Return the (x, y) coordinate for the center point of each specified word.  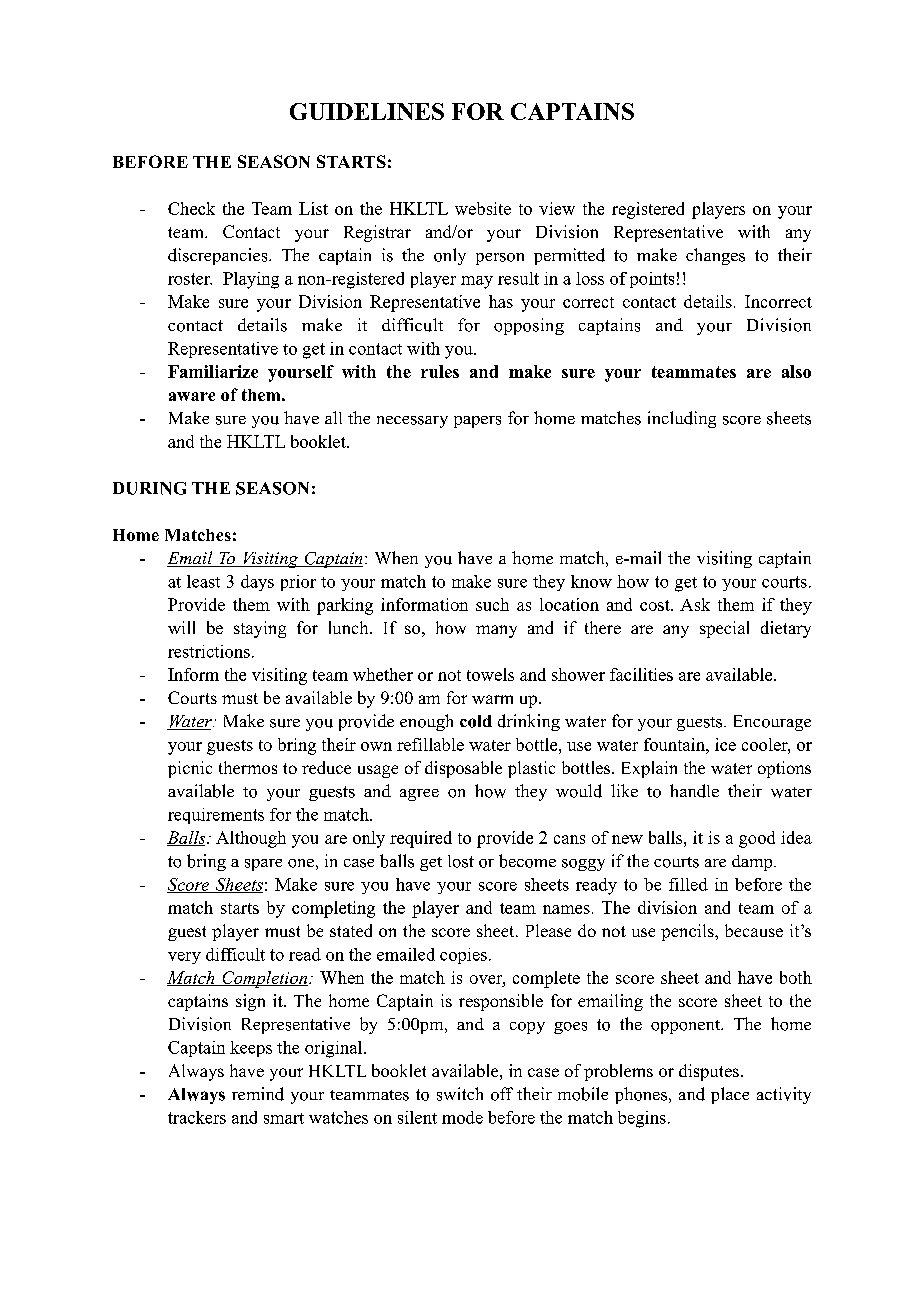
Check (191, 208)
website (483, 208)
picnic (190, 769)
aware (192, 396)
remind (258, 1094)
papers (477, 422)
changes (715, 256)
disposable (463, 769)
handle (694, 791)
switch (460, 1094)
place (730, 1095)
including (682, 419)
